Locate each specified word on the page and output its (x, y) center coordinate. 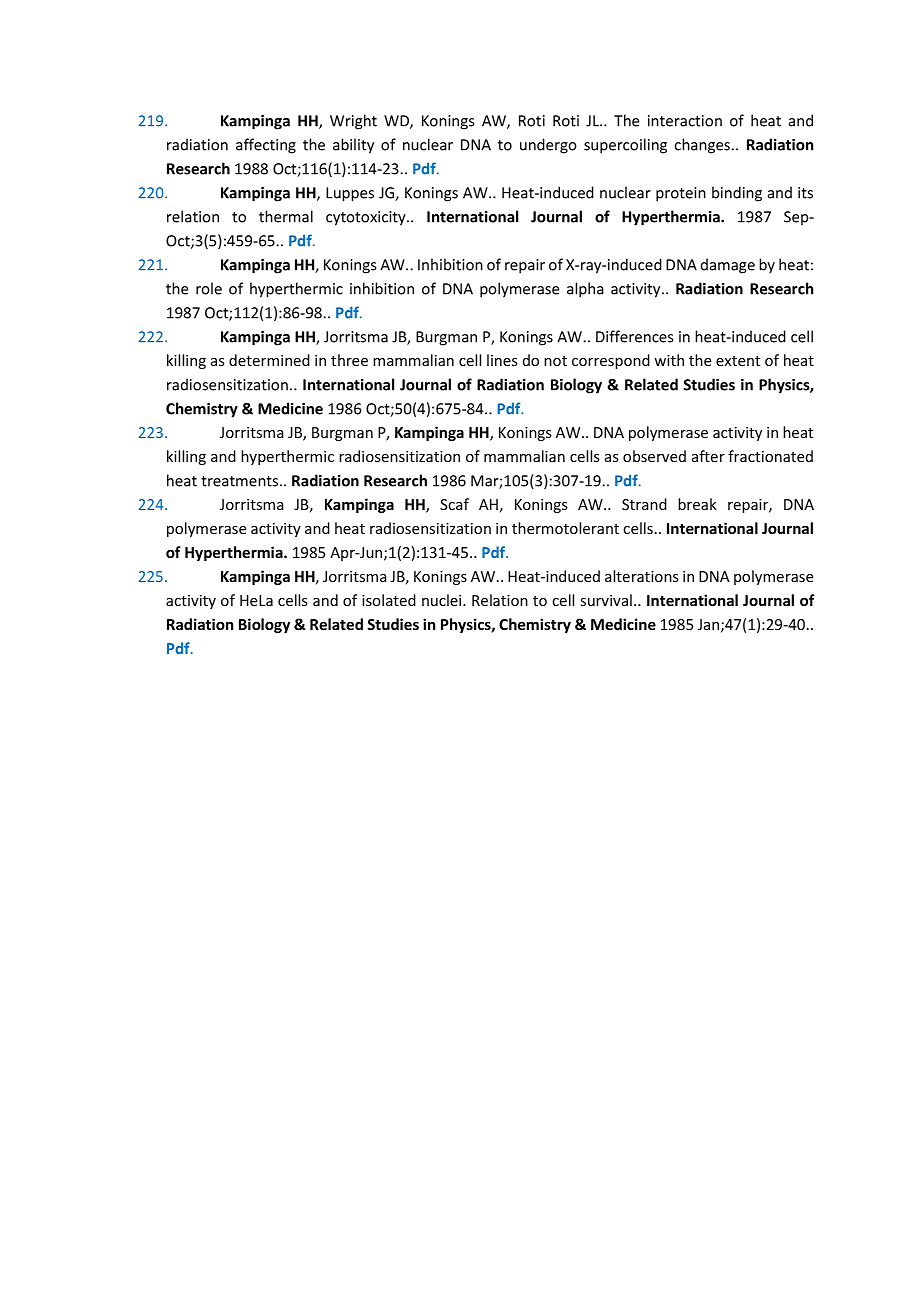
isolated (389, 600)
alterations (642, 576)
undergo (548, 146)
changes (703, 146)
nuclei (443, 600)
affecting (266, 146)
